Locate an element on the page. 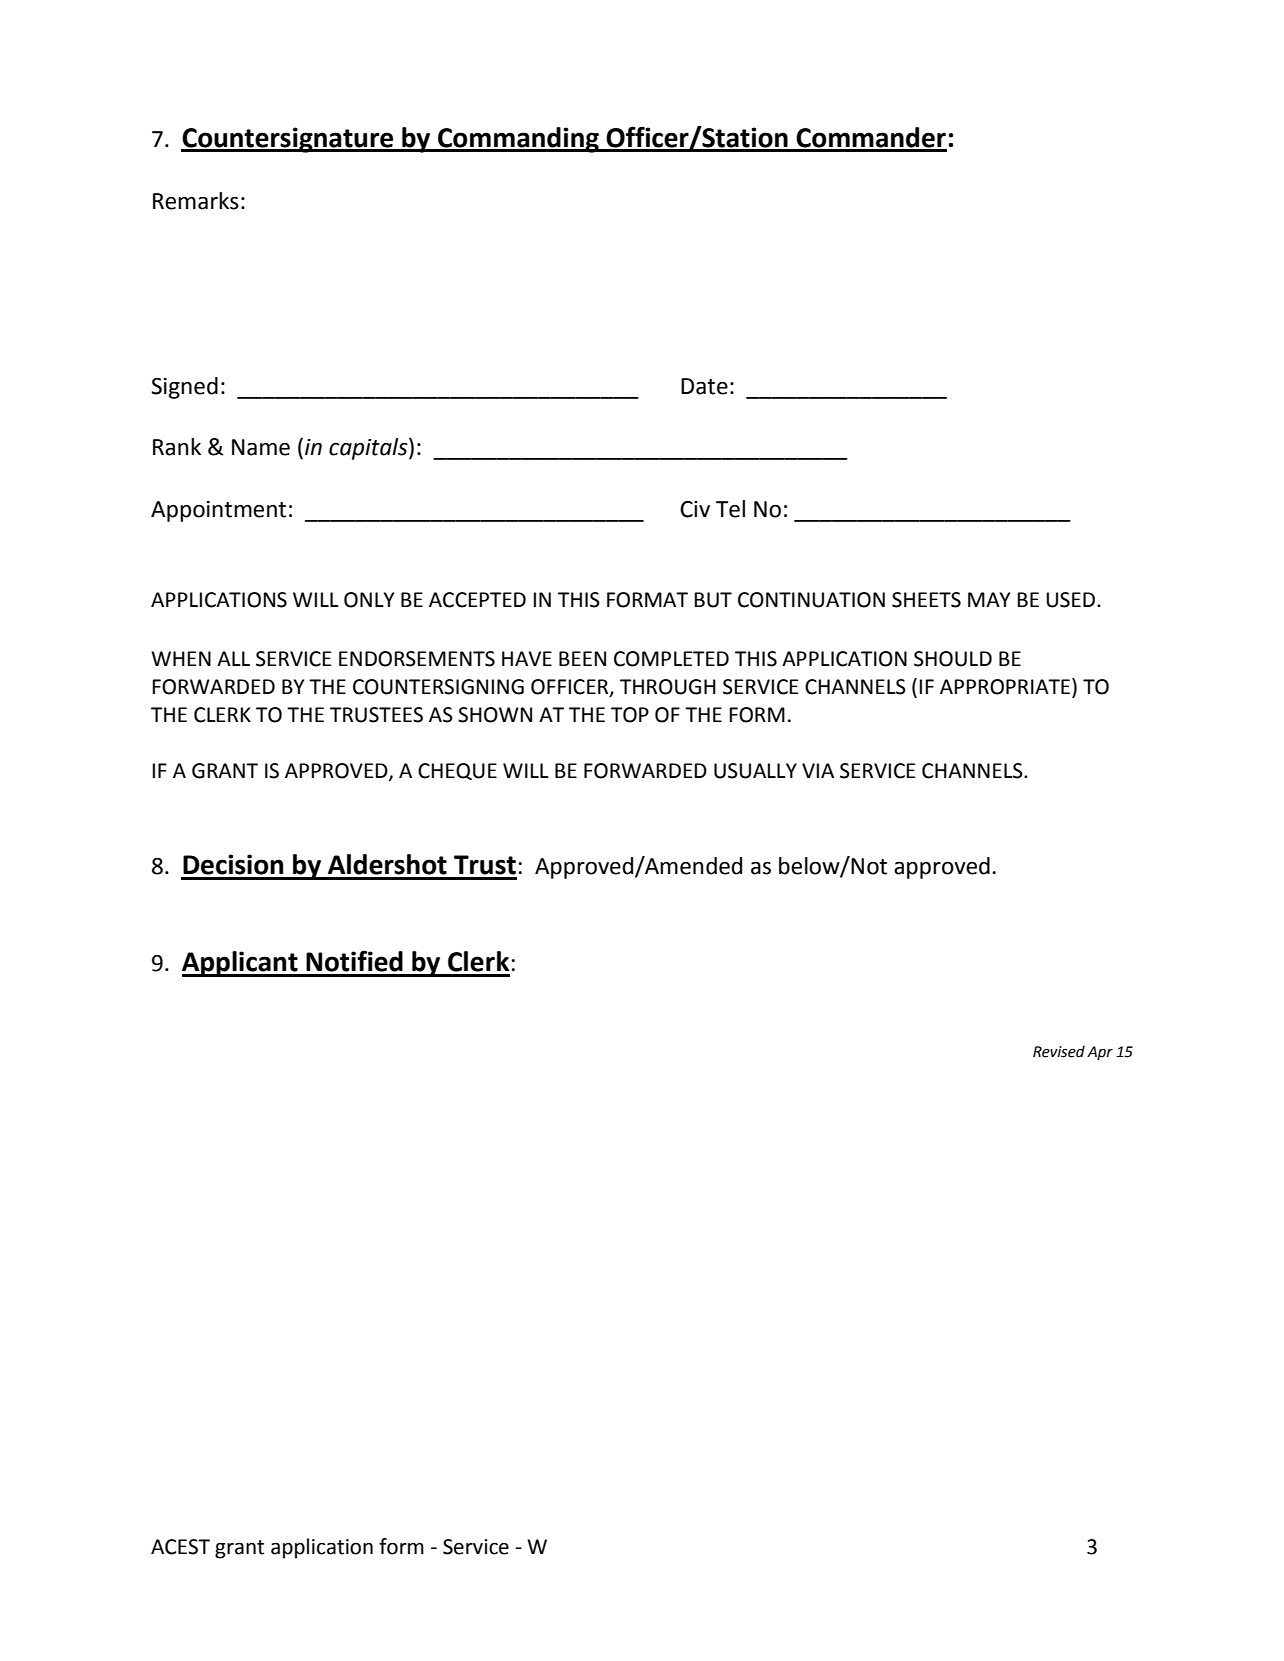  Date is located at coordinates (704, 386).
